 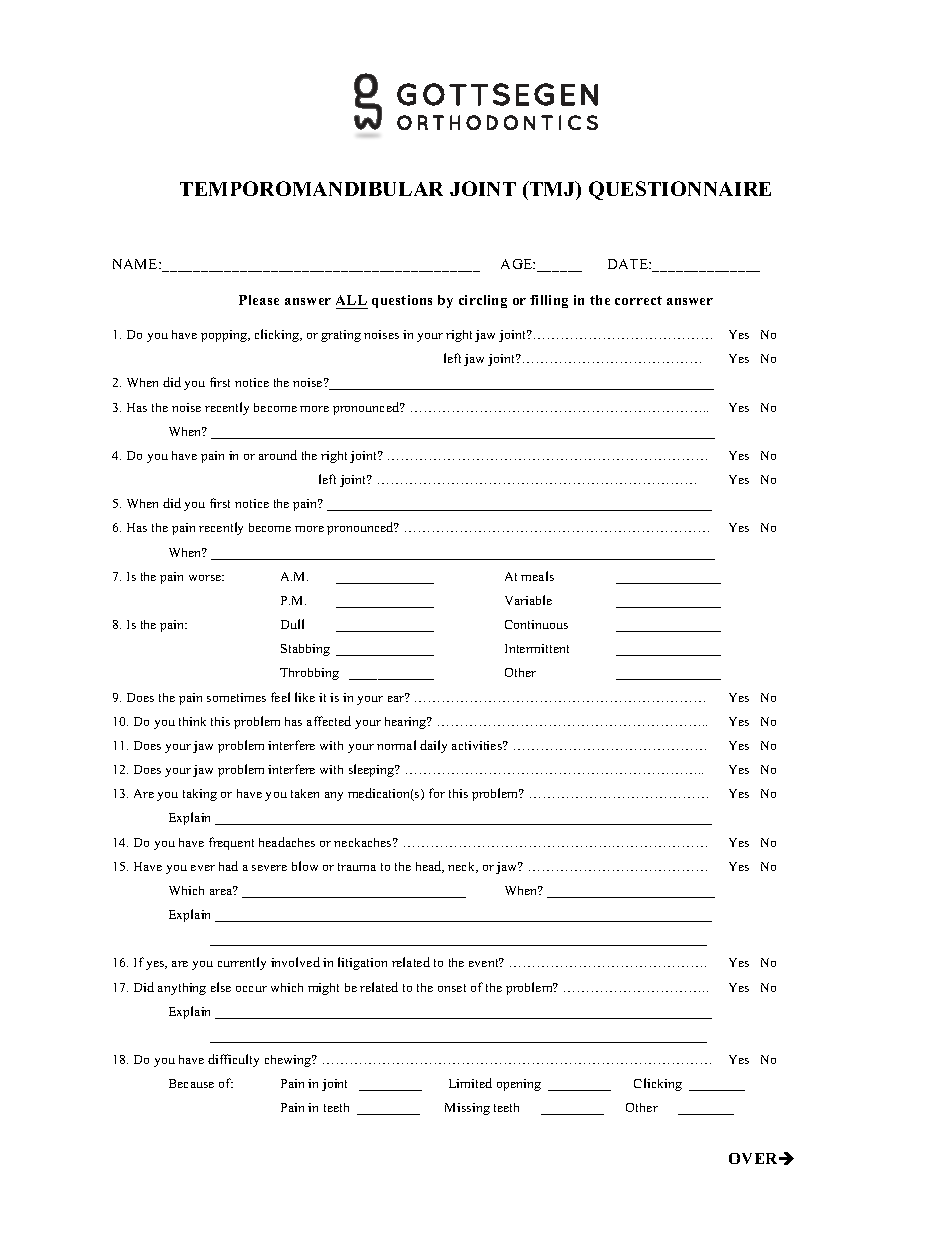 I want to click on questions, so click(x=402, y=301).
